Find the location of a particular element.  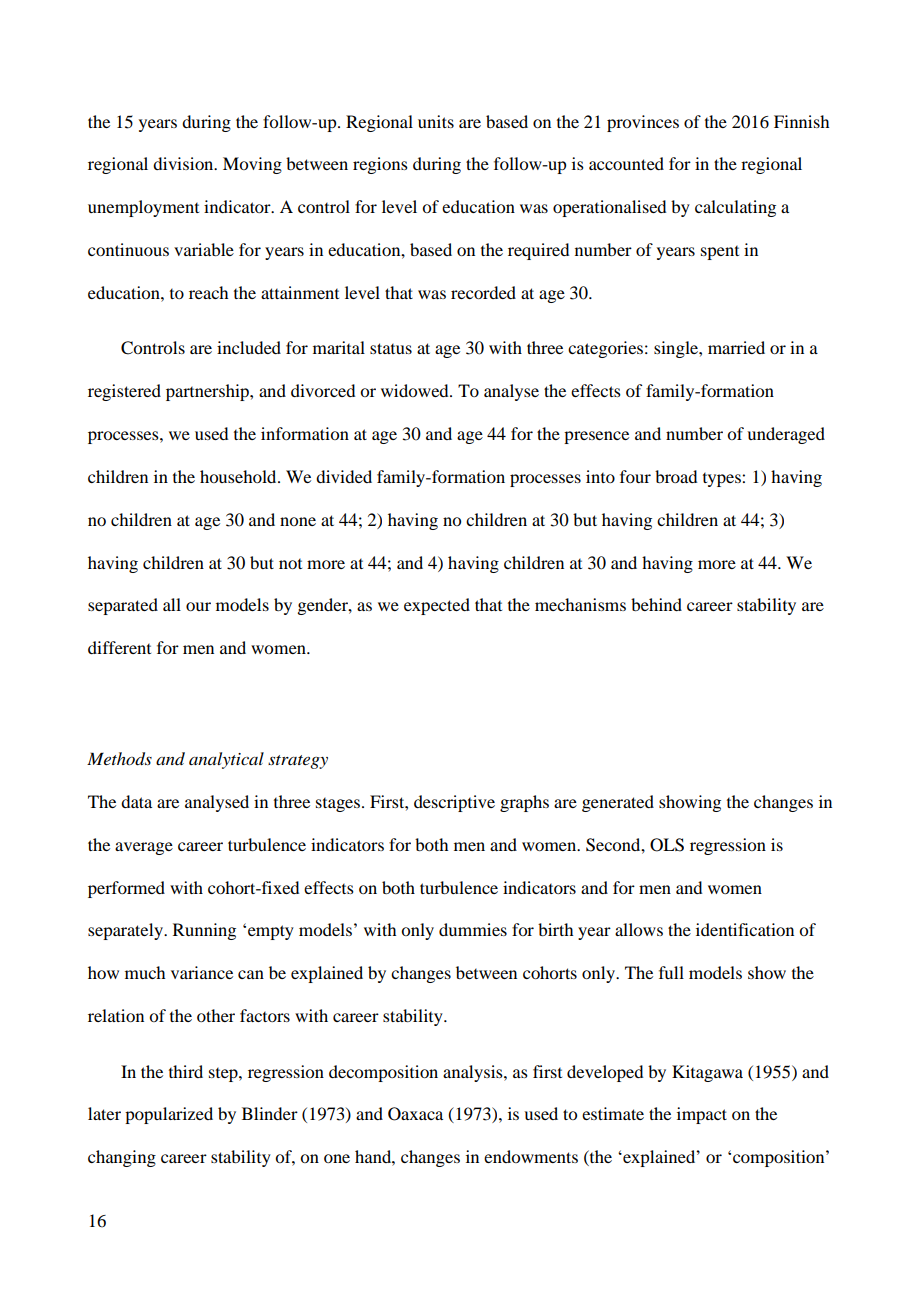

calculating is located at coordinates (735, 208).
